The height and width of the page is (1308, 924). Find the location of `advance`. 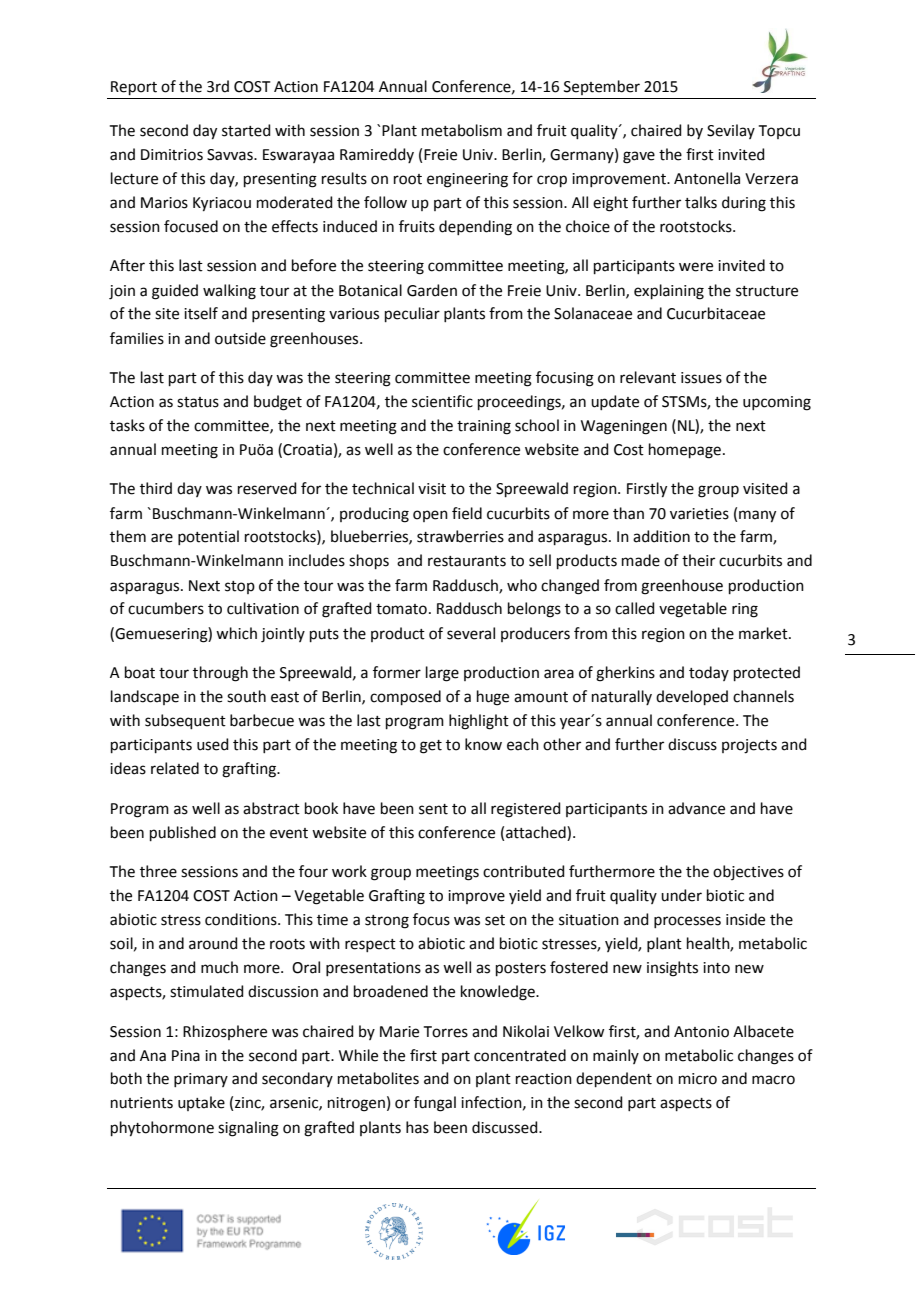

advance is located at coordinates (696, 808).
